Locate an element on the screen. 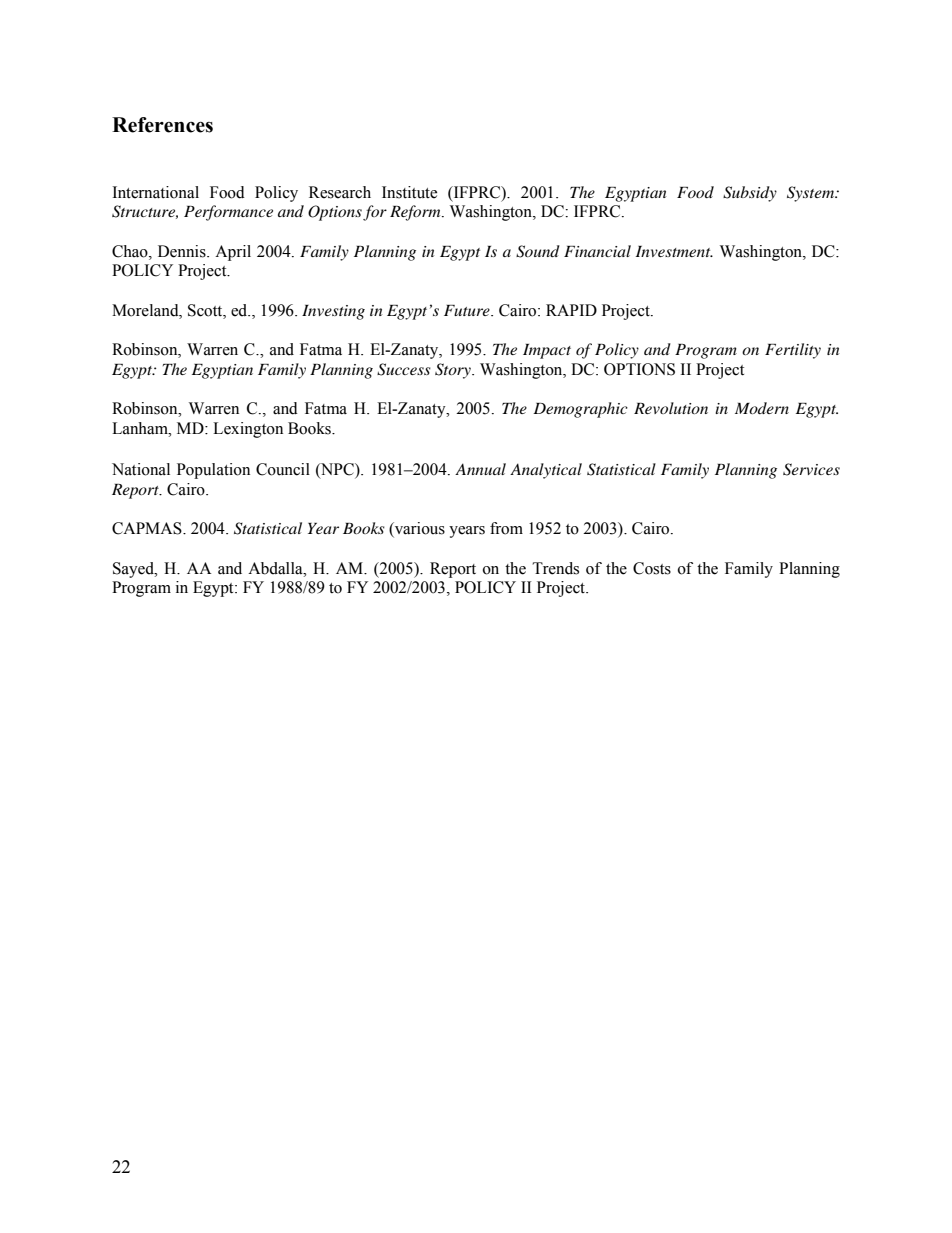 The height and width of the screenshot is (1233, 952). Investing is located at coordinates (333, 312).
